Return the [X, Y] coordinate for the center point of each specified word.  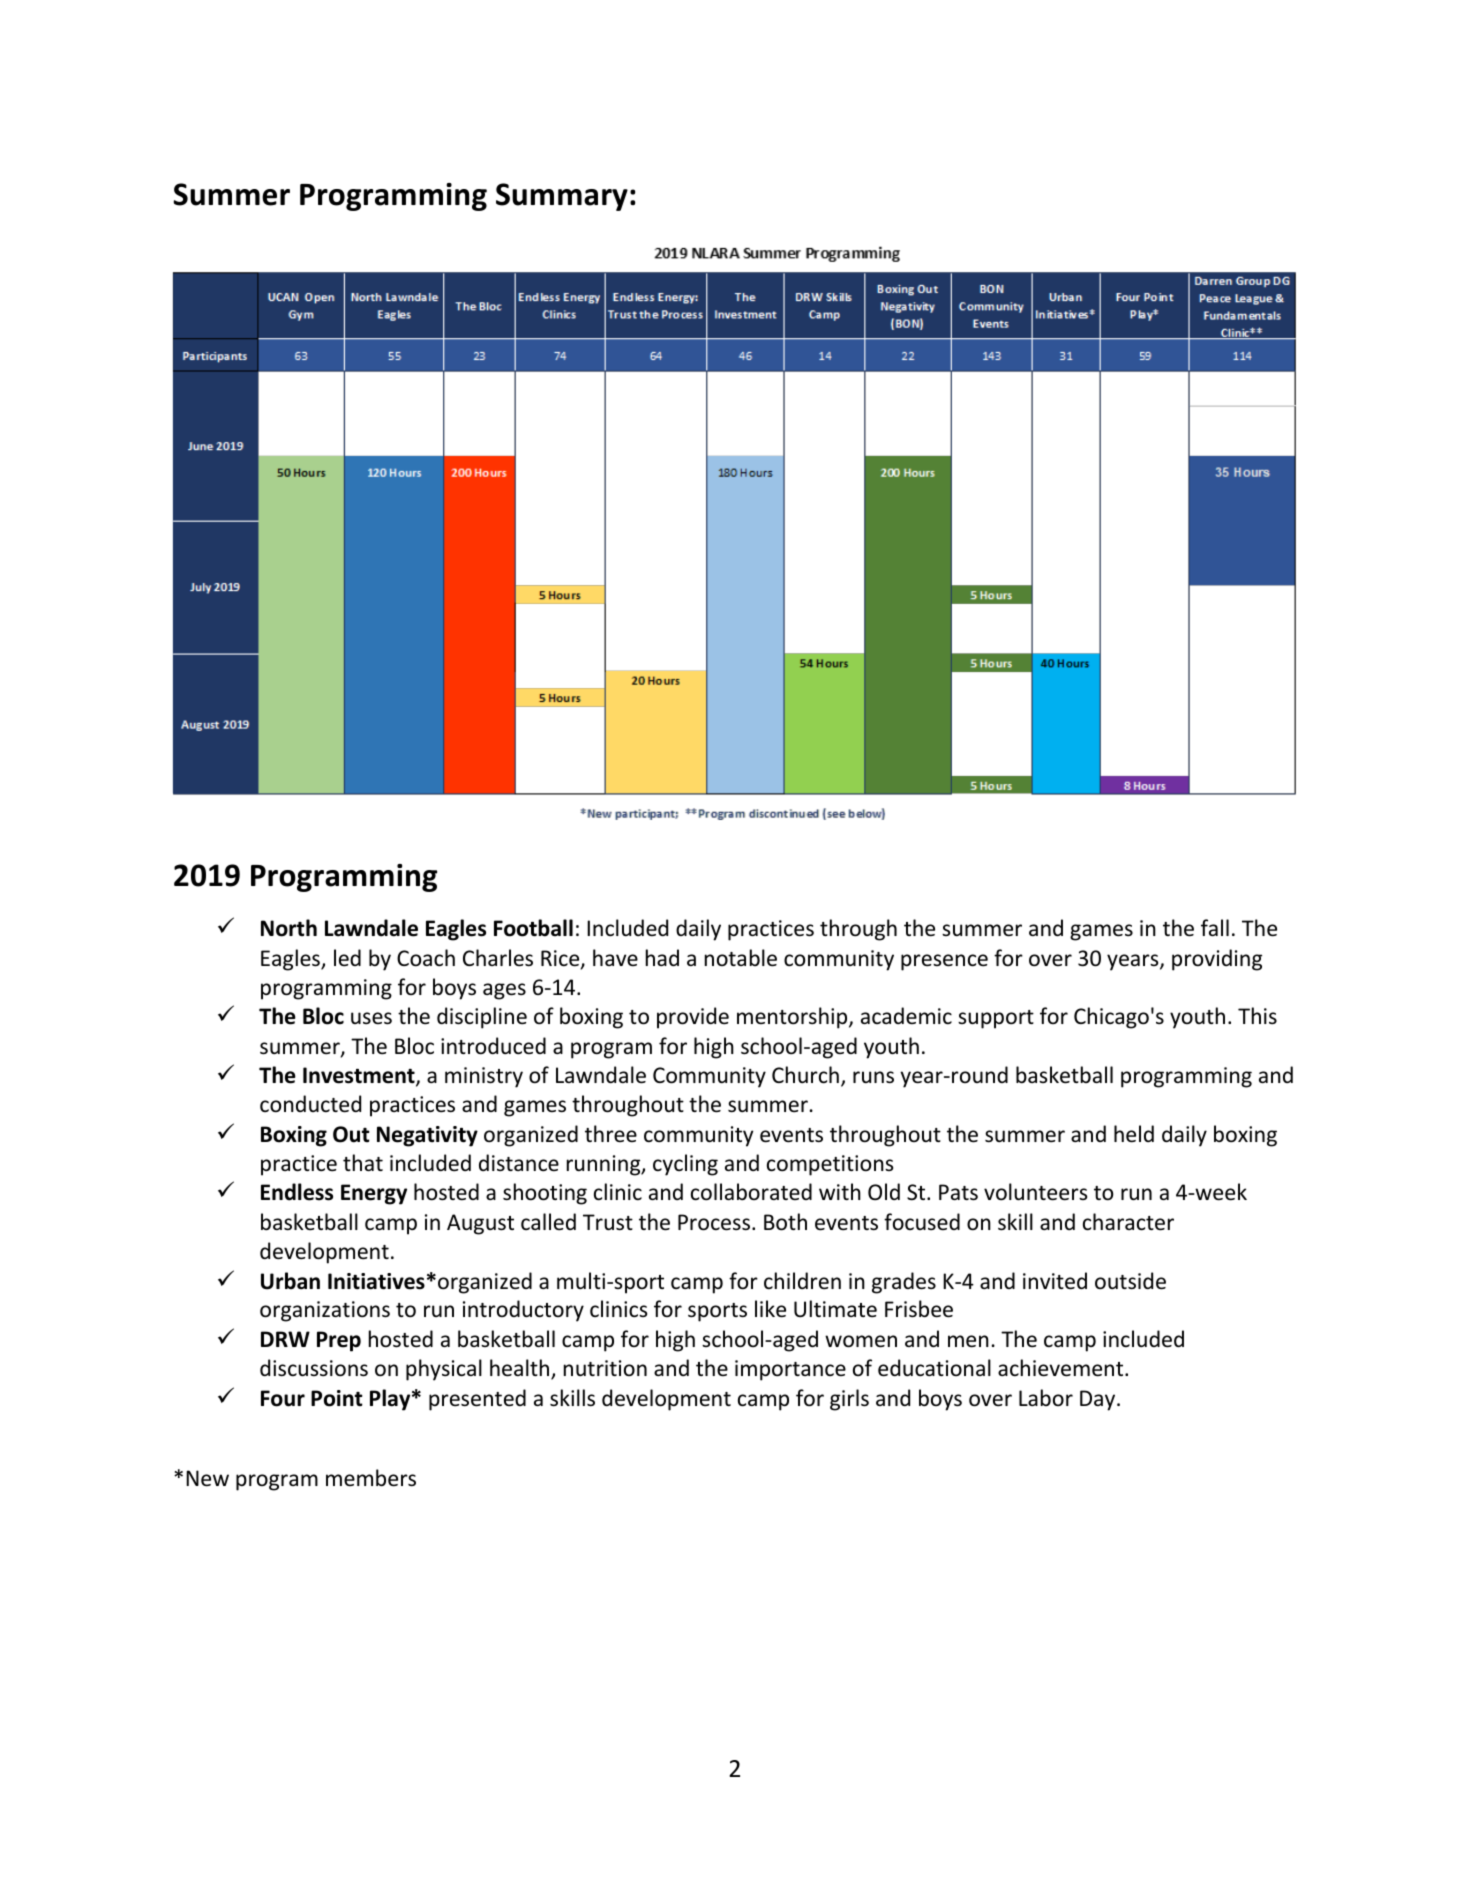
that [363, 1162]
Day [1099, 1400]
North [289, 928]
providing [1217, 960]
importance [790, 1370]
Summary [562, 197]
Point [337, 1398]
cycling [685, 1165]
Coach [426, 958]
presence [944, 962]
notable [741, 958]
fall [1215, 927]
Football [533, 928]
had [662, 957]
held [1134, 1134]
